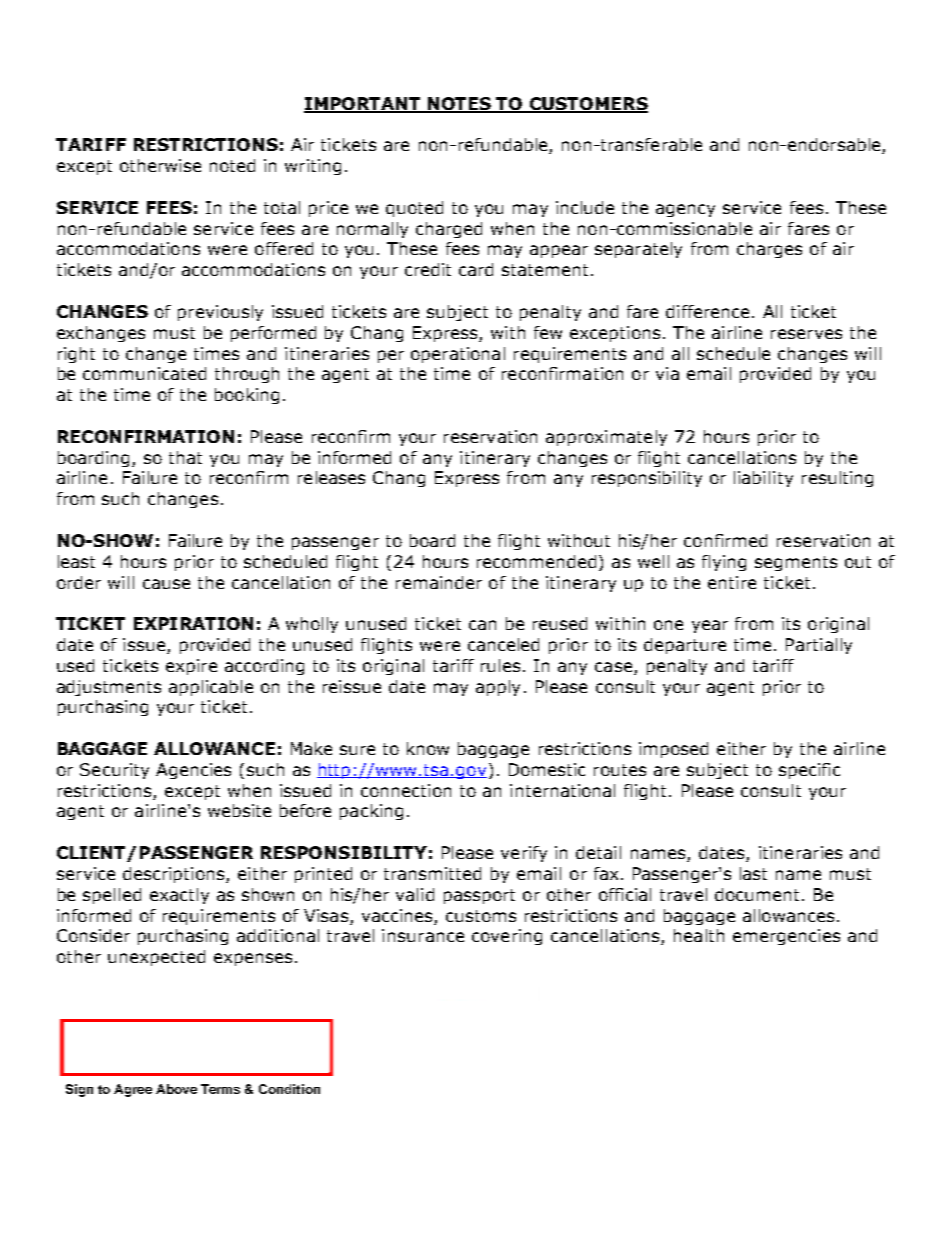  I want to click on Agencies, so click(193, 771).
